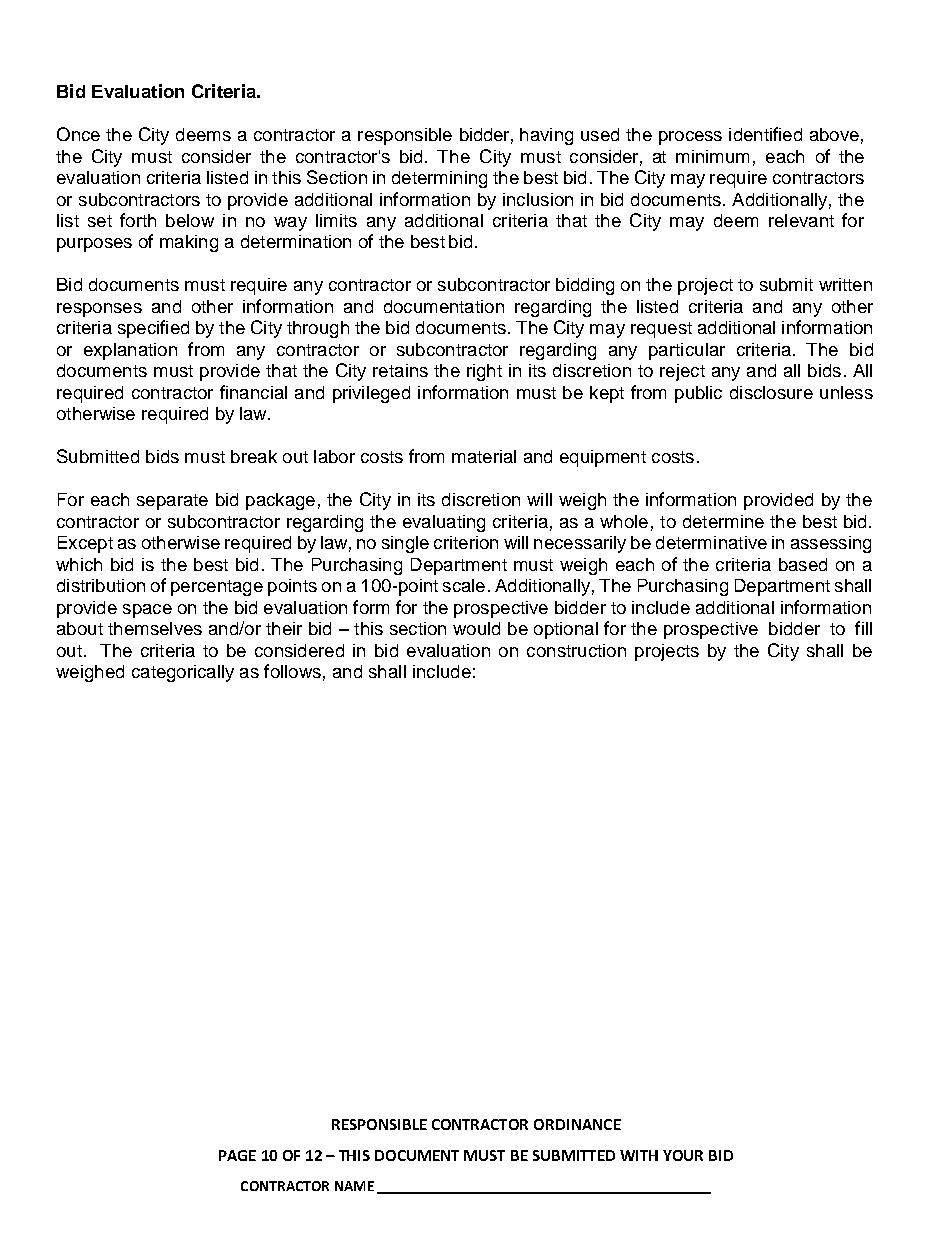 The width and height of the screenshot is (952, 1233). What do you see at coordinates (183, 673) in the screenshot?
I see `categorically` at bounding box center [183, 673].
